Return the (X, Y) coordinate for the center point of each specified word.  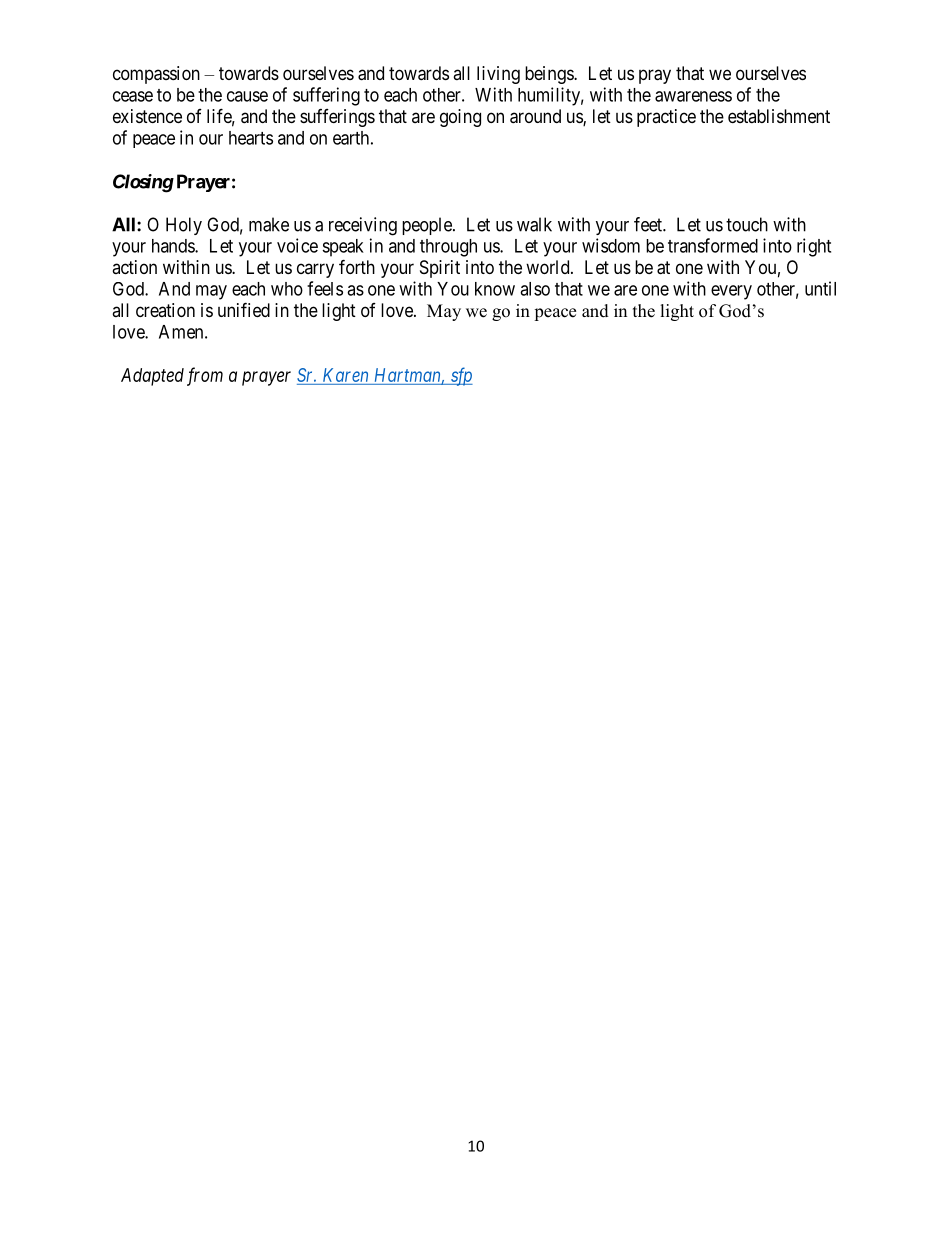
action (134, 267)
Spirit (440, 269)
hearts (251, 138)
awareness (693, 96)
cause (247, 96)
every (731, 292)
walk (534, 224)
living (498, 75)
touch (747, 224)
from (205, 376)
